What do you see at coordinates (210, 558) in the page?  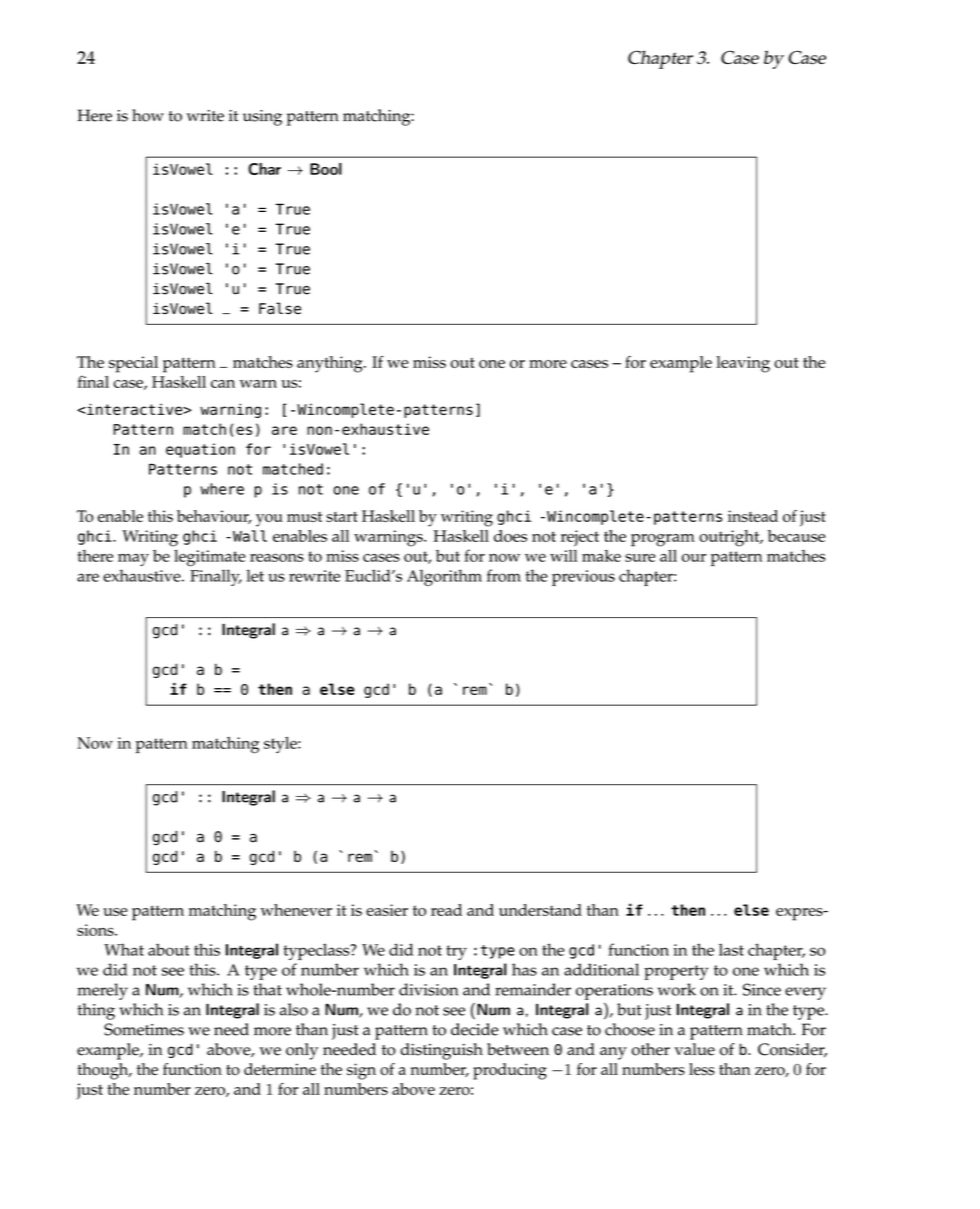 I see `legitimate` at bounding box center [210, 558].
